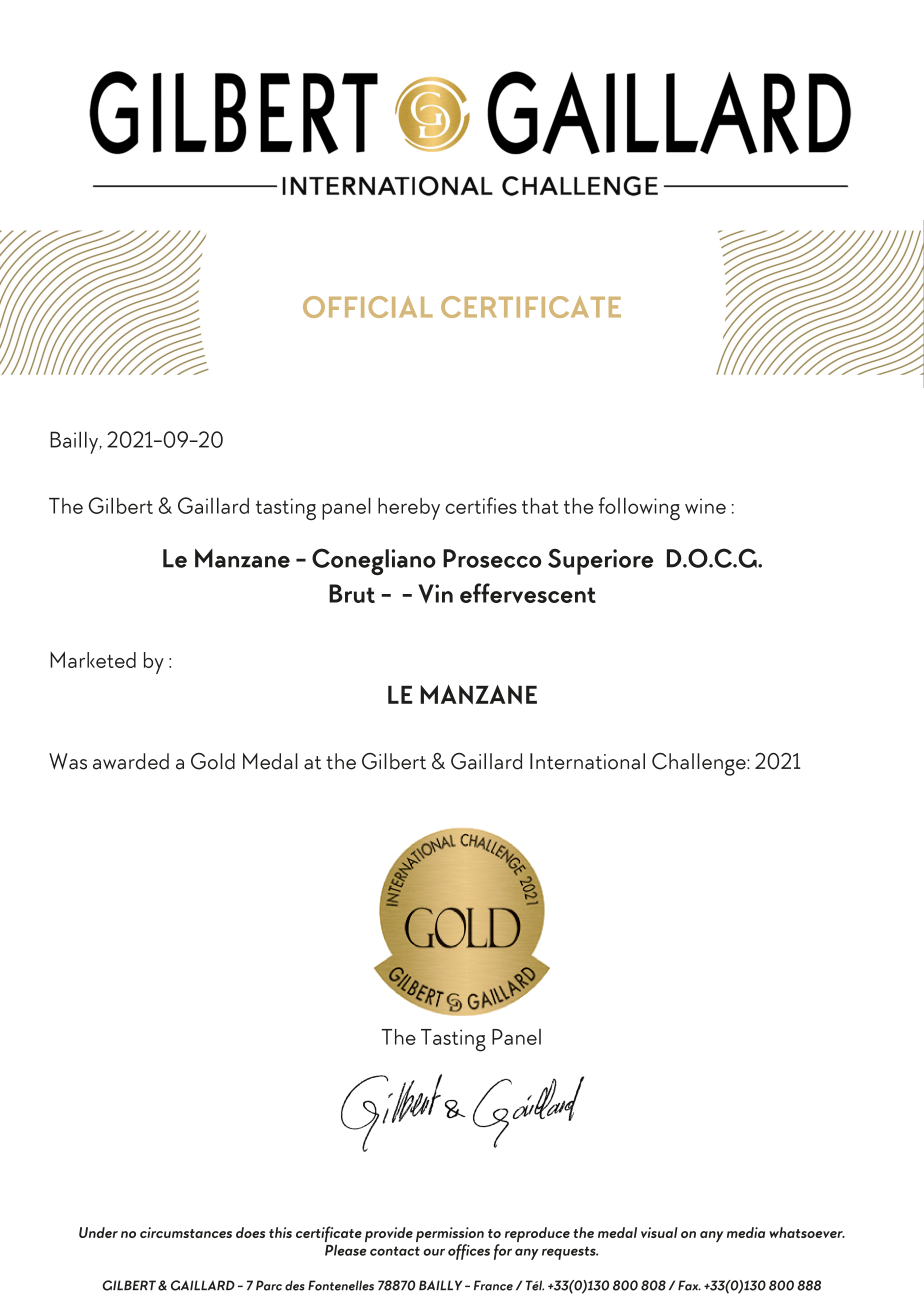 The height and width of the page is (1308, 924). I want to click on media, so click(746, 1232).
